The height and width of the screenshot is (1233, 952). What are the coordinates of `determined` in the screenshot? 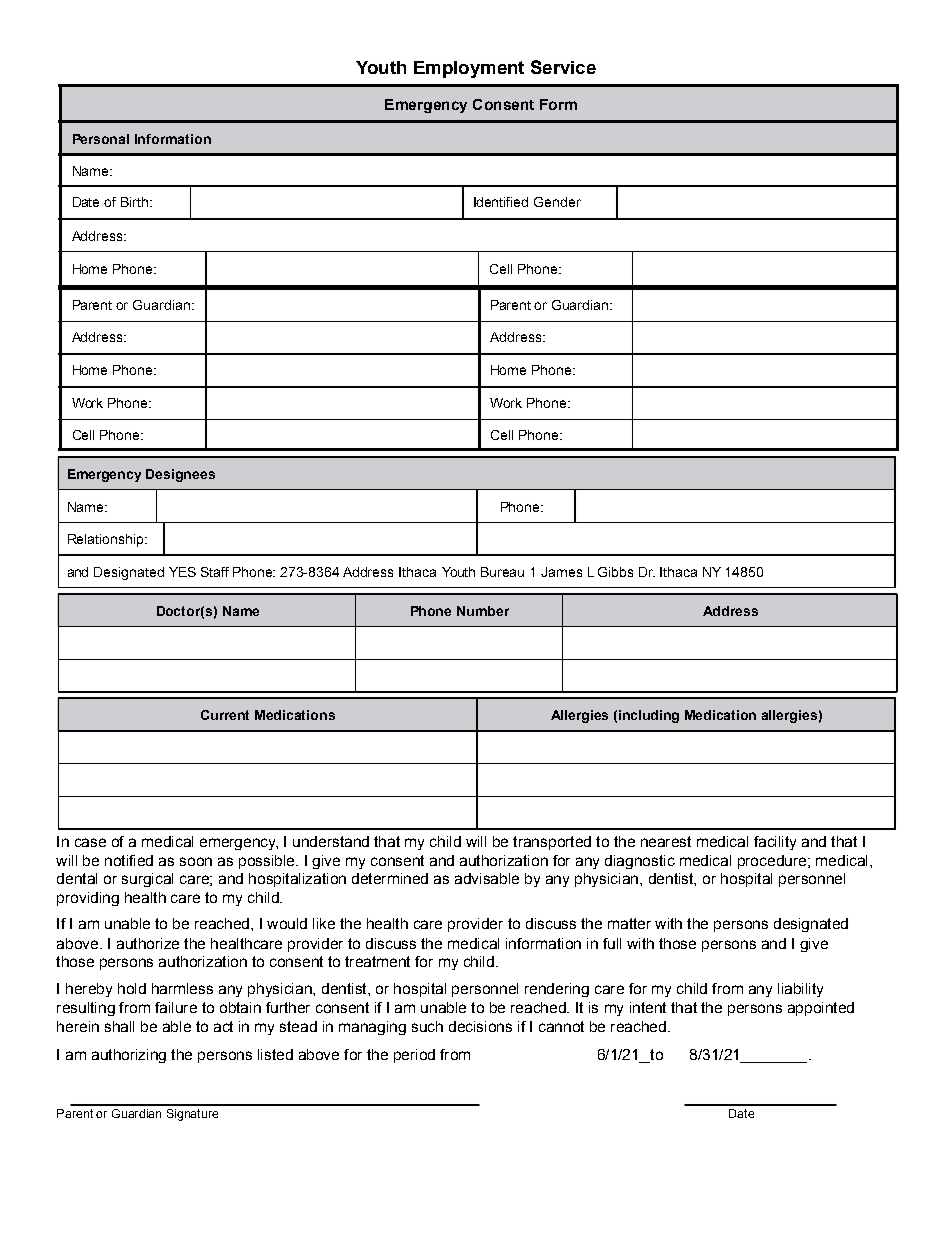 It's located at (390, 878).
